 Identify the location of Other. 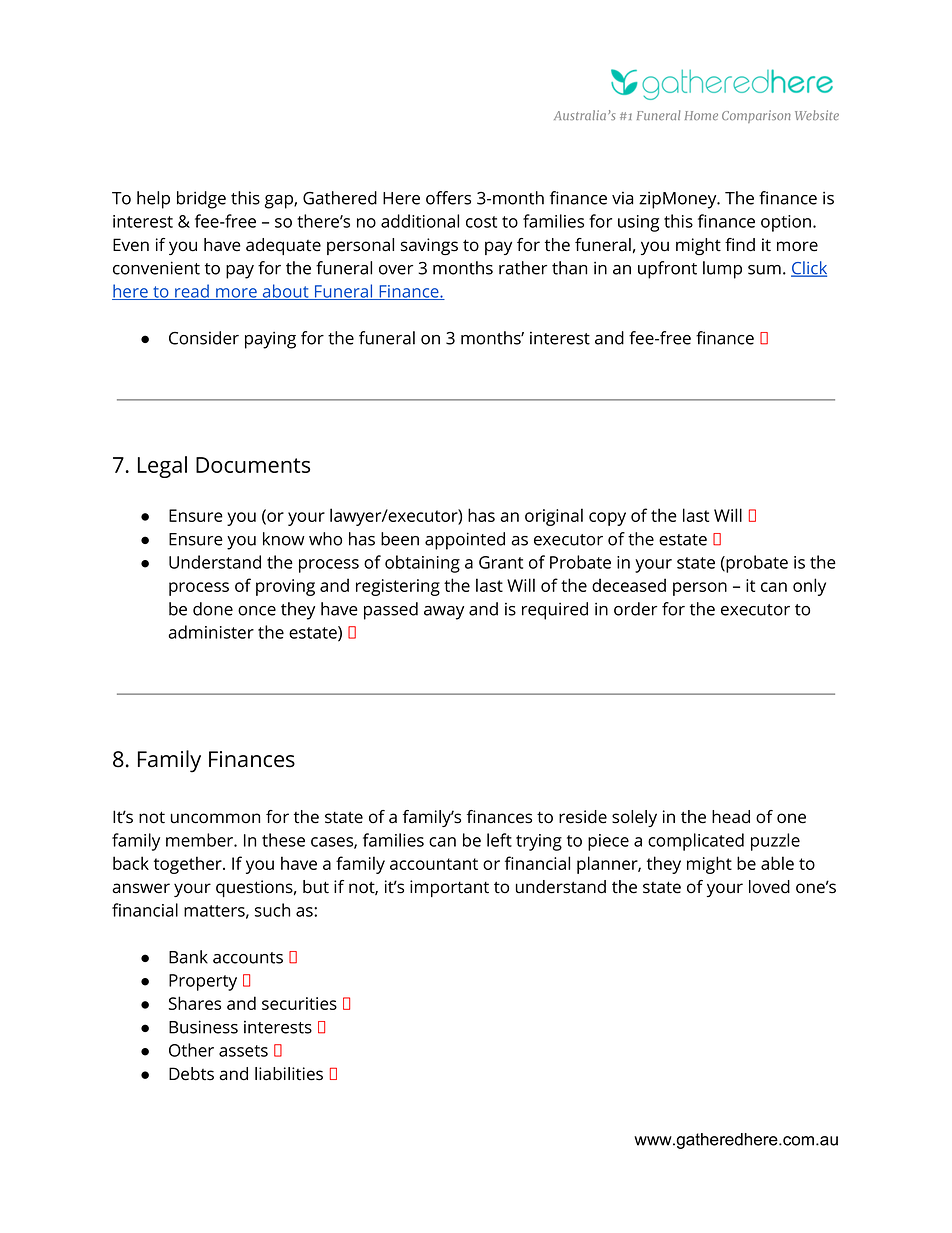
(191, 1050).
